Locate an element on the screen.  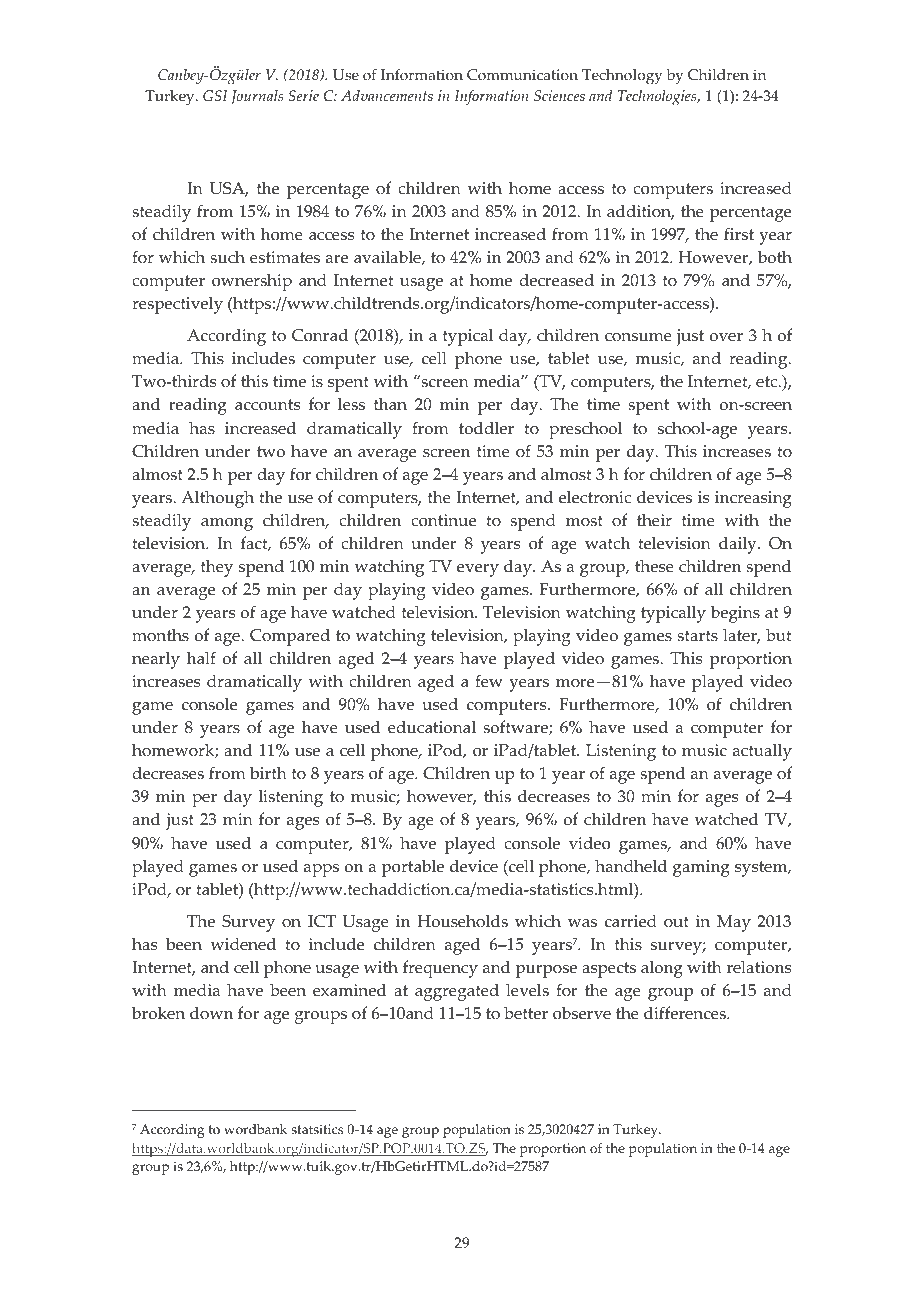
half is located at coordinates (201, 657).
